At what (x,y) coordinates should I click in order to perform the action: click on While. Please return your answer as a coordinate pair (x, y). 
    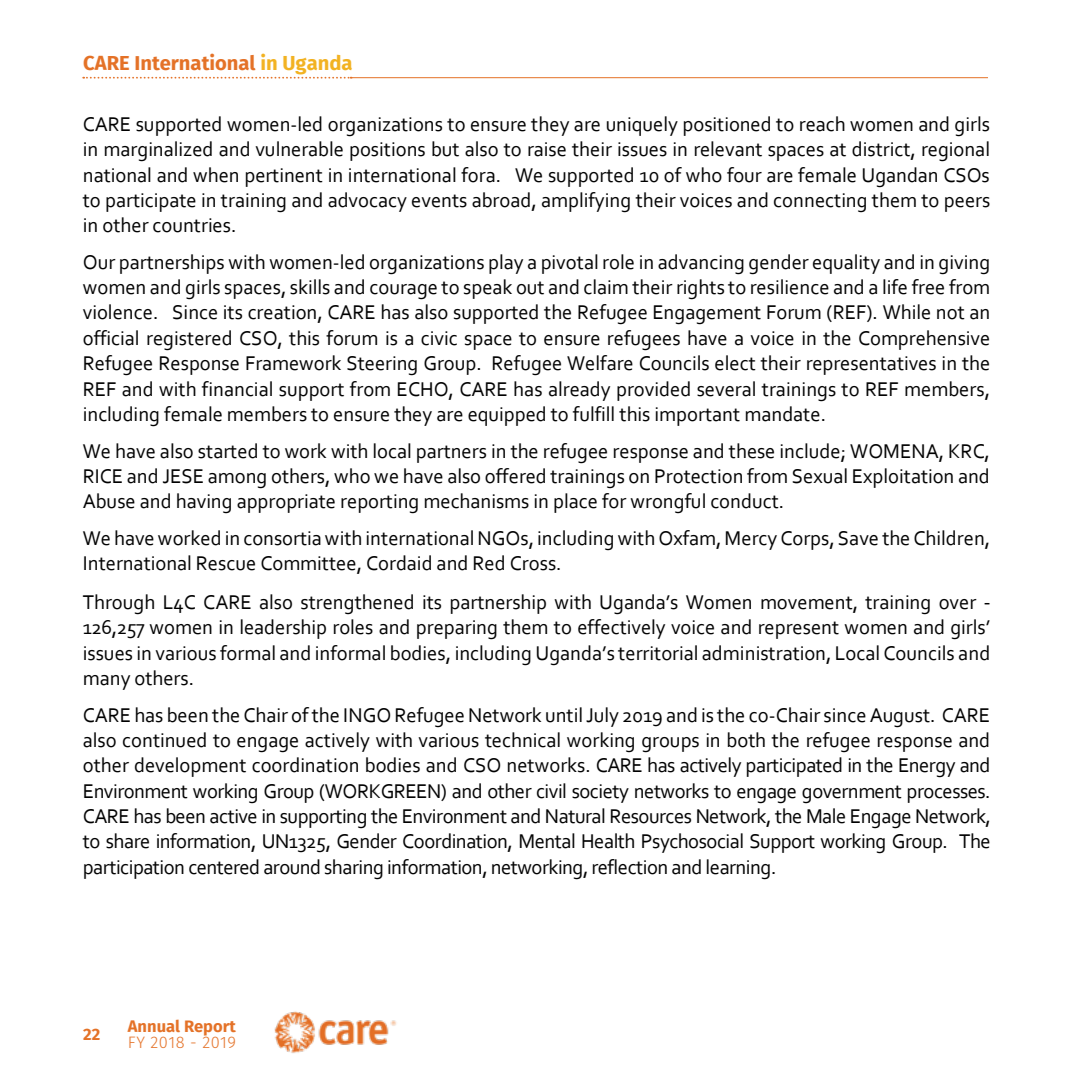
    Looking at the image, I should click on (906, 312).
